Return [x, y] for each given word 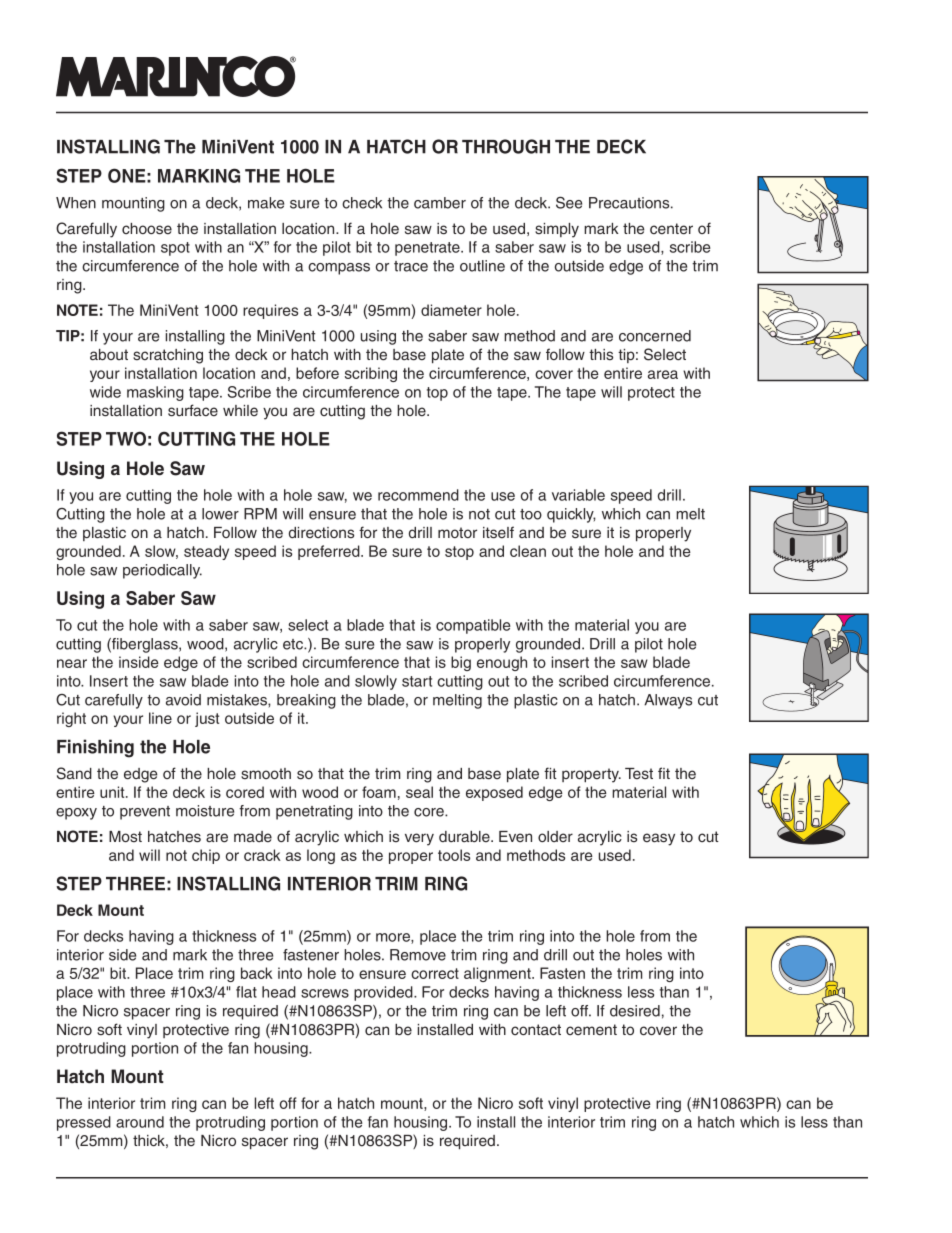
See [569, 203]
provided [384, 993]
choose [147, 229]
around [140, 1122]
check [362, 203]
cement [591, 1029]
